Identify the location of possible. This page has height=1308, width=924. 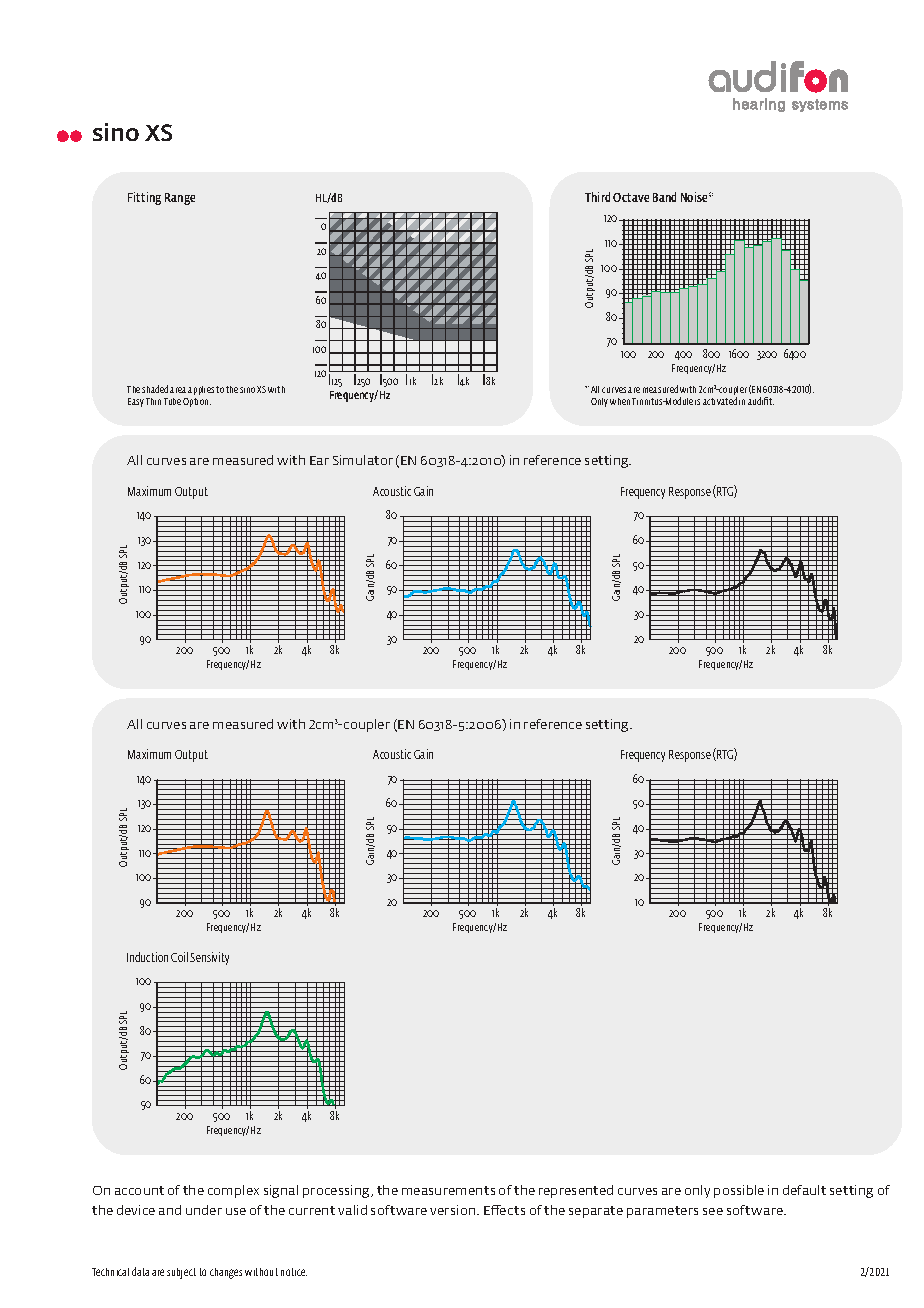
(739, 1191).
